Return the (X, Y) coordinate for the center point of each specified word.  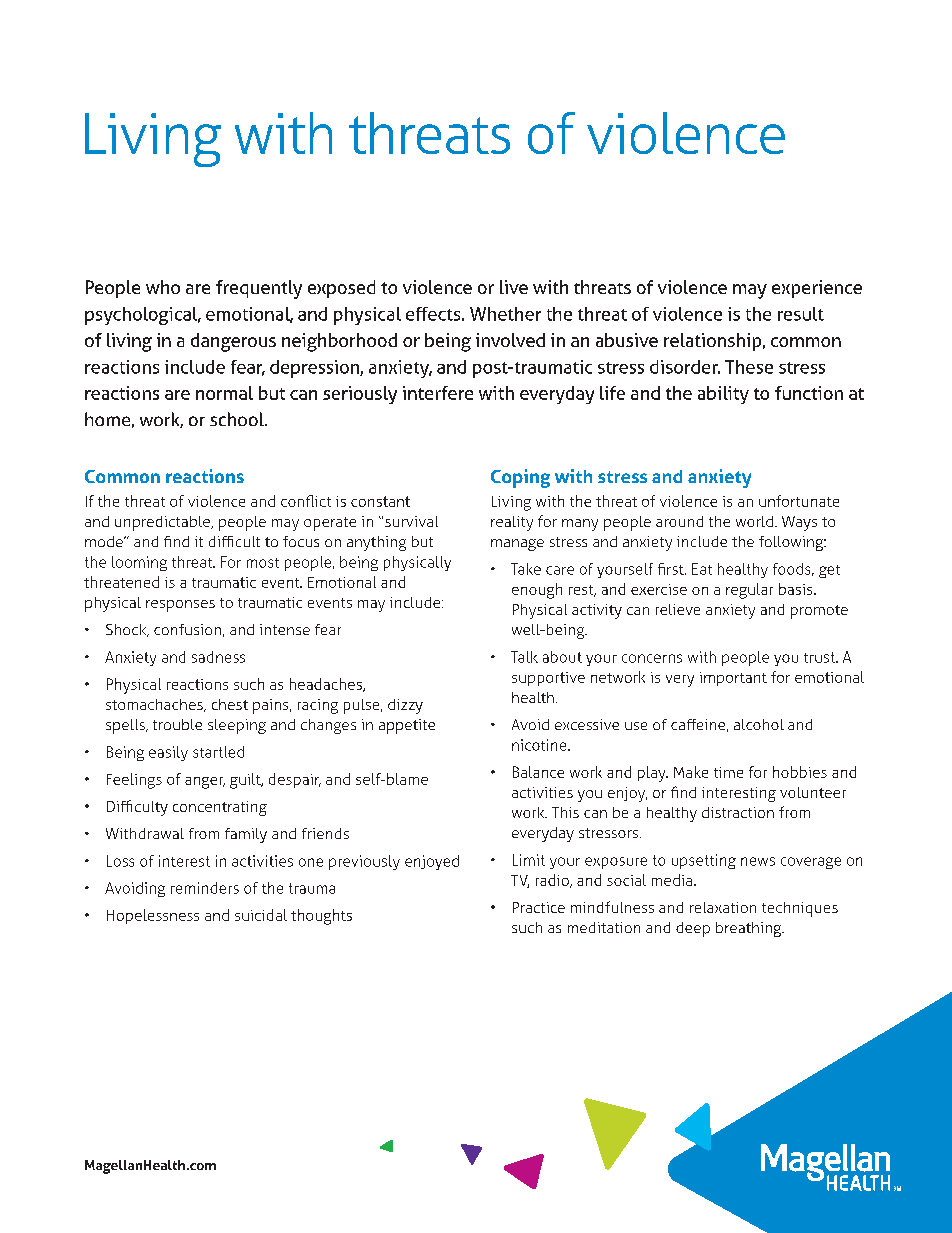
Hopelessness (153, 916)
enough (537, 591)
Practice (539, 907)
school (238, 419)
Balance (538, 772)
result (801, 314)
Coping (520, 478)
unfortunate (799, 501)
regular (749, 591)
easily (168, 753)
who (163, 287)
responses (180, 606)
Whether (505, 314)
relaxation (723, 907)
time (728, 772)
